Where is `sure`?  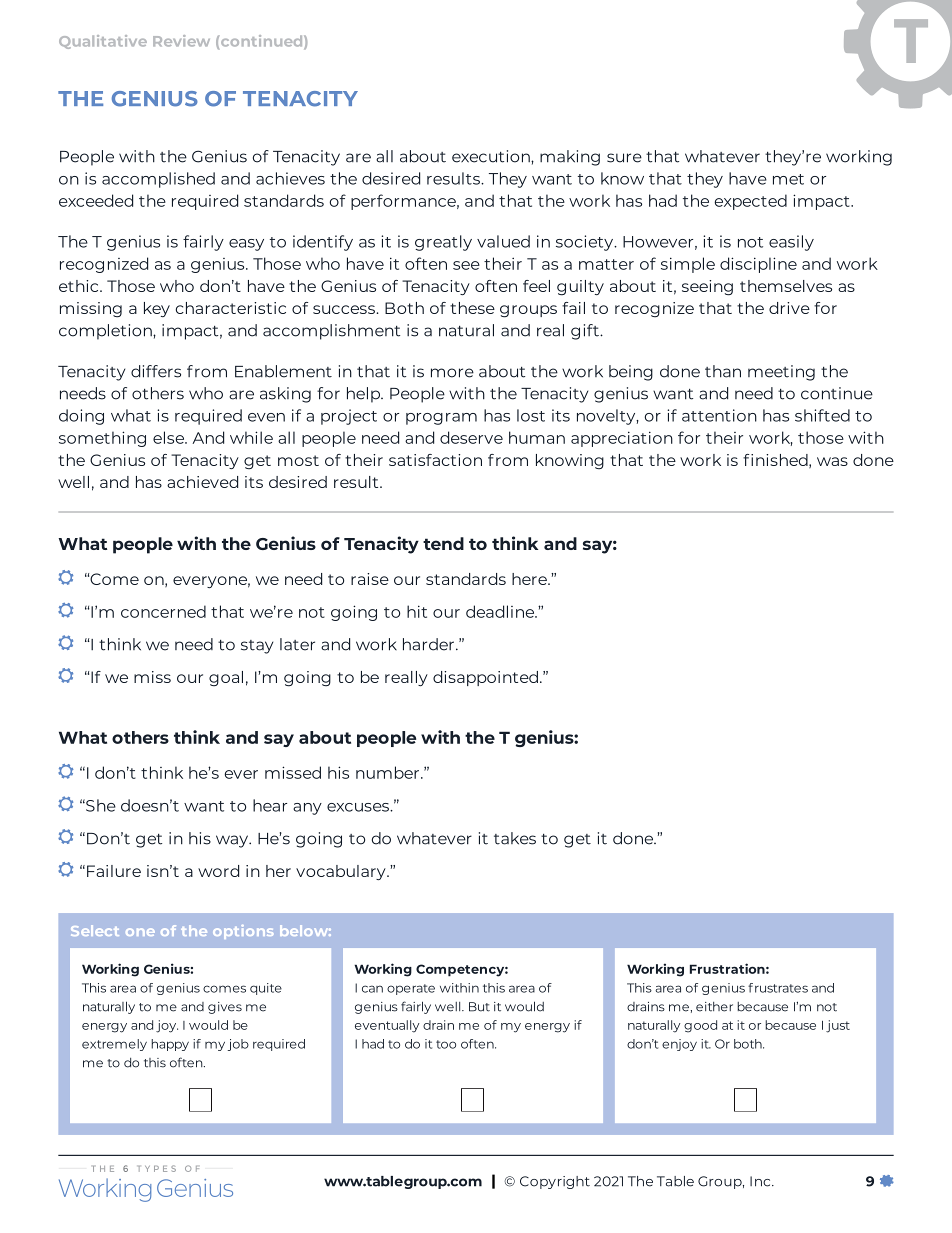 sure is located at coordinates (624, 158).
